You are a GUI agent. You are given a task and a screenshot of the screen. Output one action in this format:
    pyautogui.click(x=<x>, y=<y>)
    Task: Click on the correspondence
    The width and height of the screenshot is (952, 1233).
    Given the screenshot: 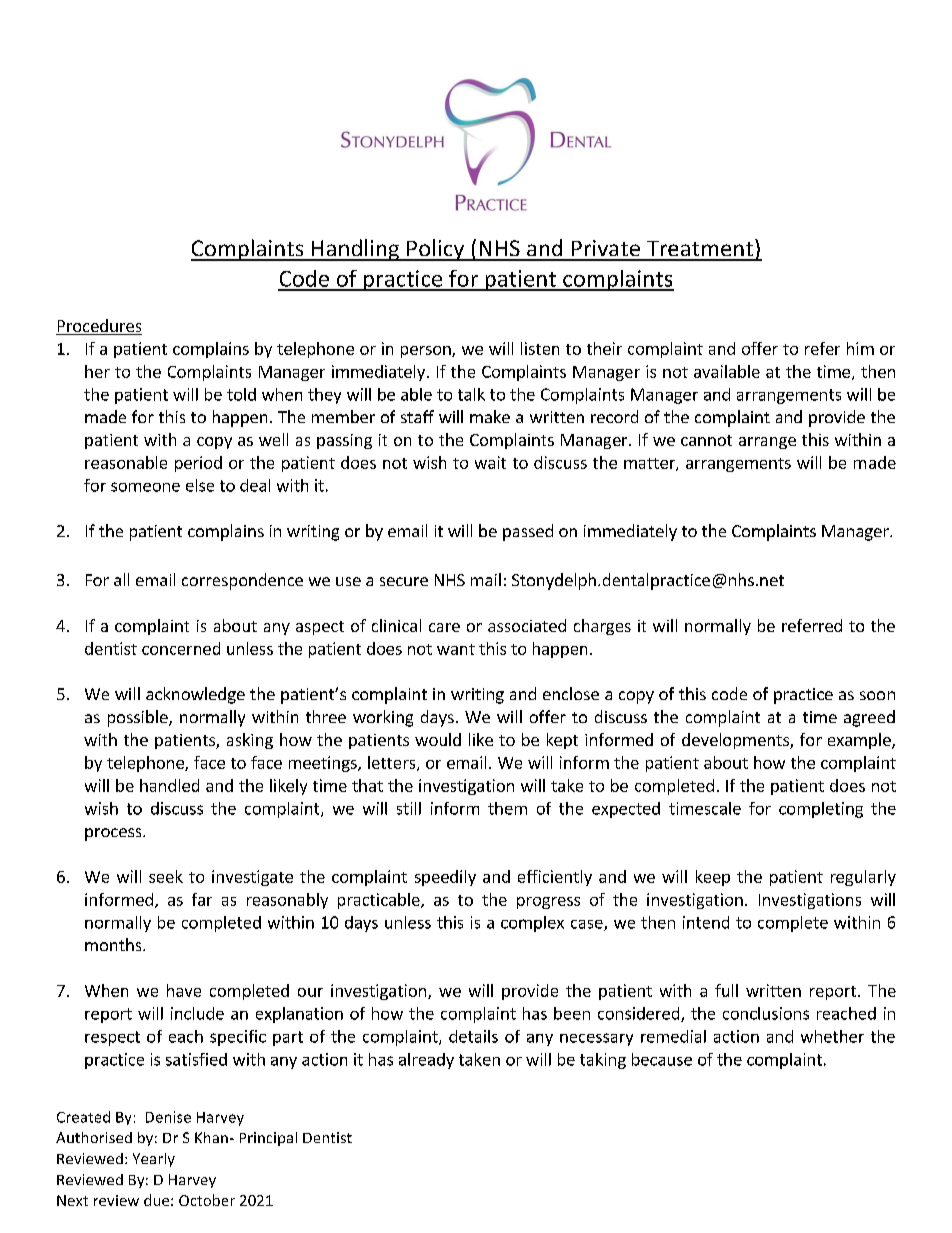 What is the action you would take?
    pyautogui.click(x=242, y=581)
